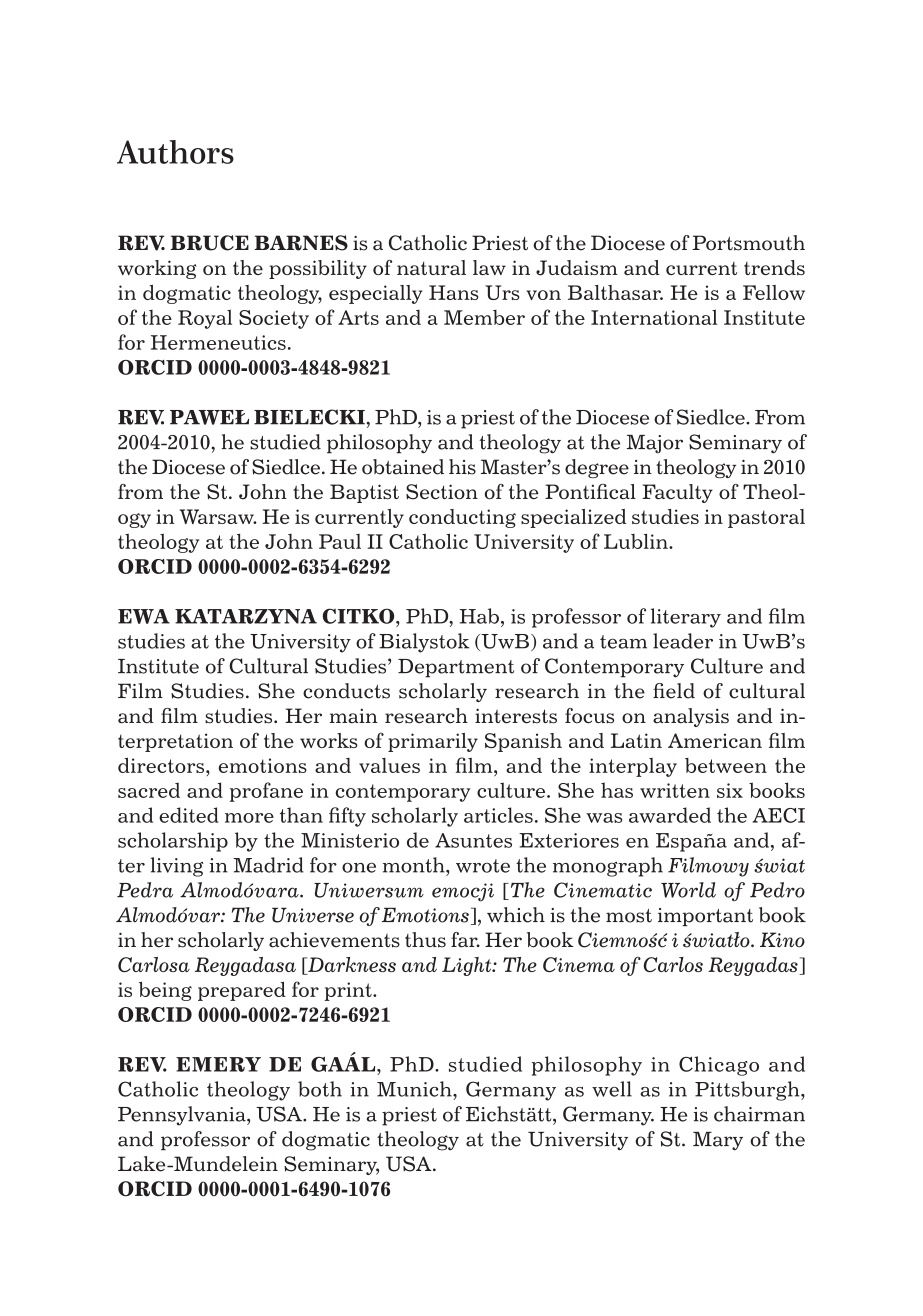 This document has height=1316, width=923. What do you see at coordinates (683, 641) in the document?
I see `leader` at bounding box center [683, 641].
